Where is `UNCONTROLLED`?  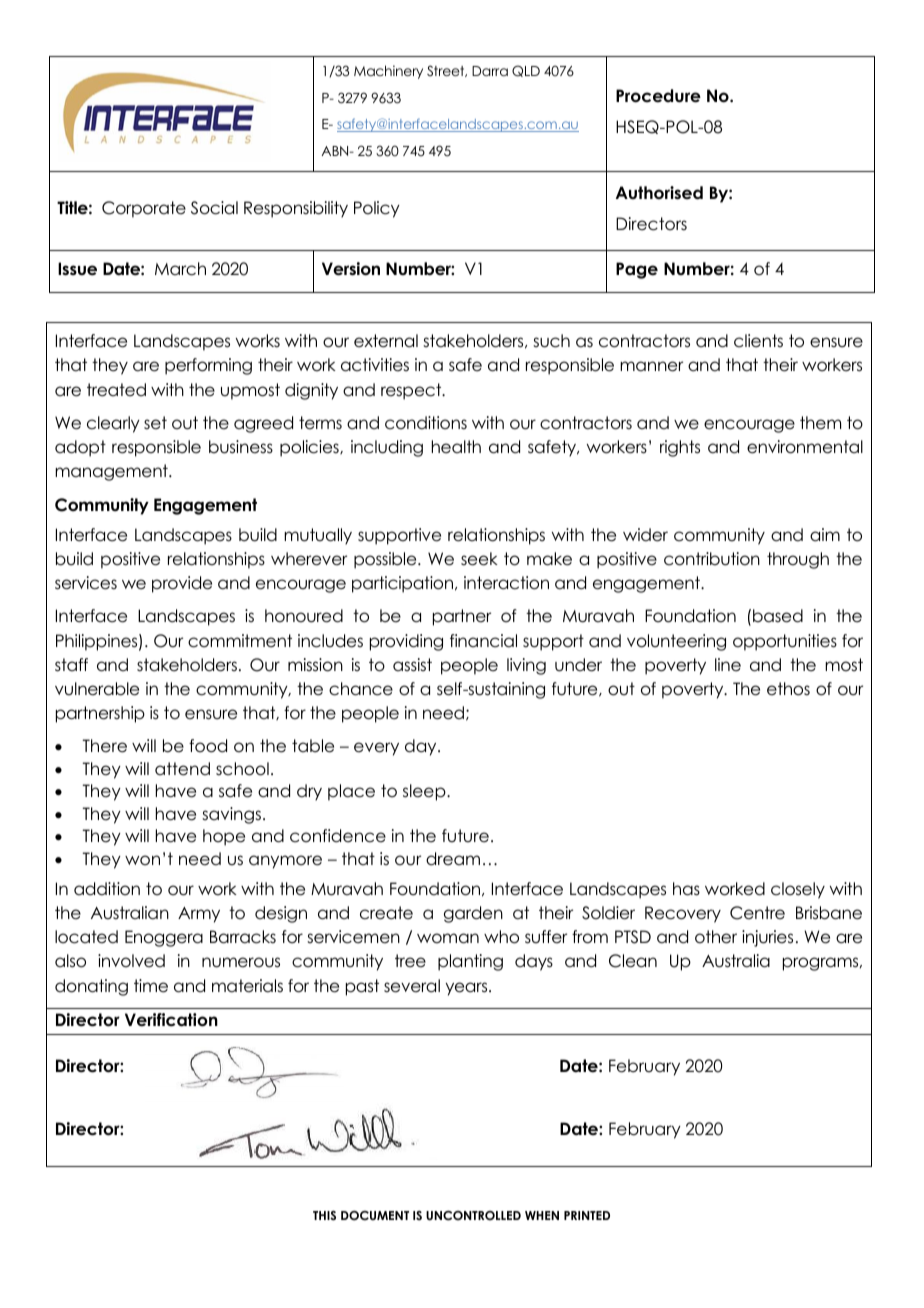
UNCONTROLLED is located at coordinates (473, 1216).
